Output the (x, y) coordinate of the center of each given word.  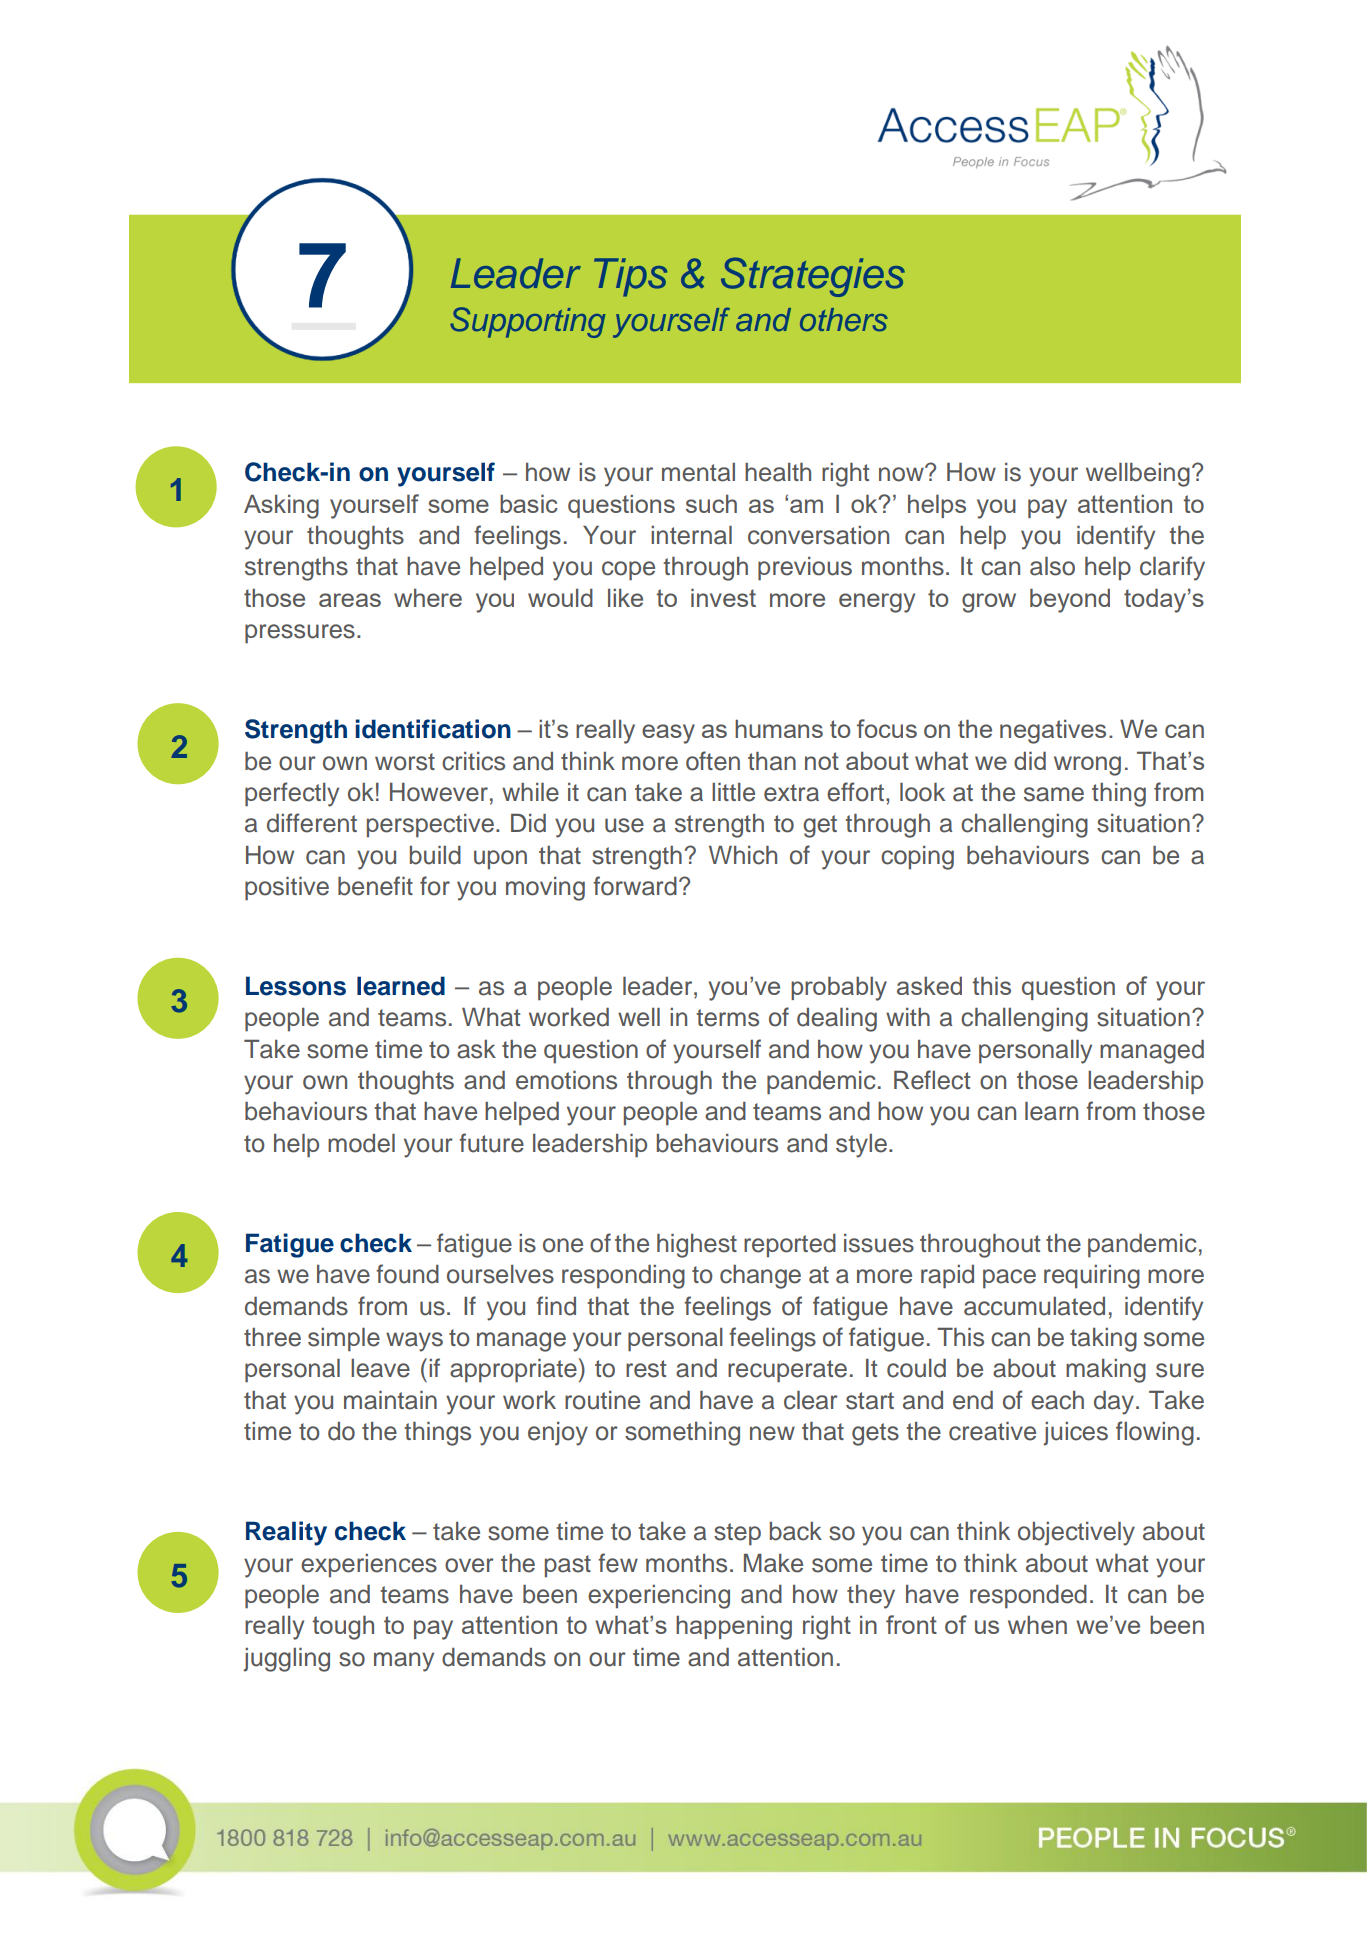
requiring (1092, 1277)
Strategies (813, 277)
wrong (1087, 766)
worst (405, 762)
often (713, 761)
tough (343, 1627)
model (361, 1143)
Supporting (528, 322)
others (844, 320)
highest (697, 1246)
